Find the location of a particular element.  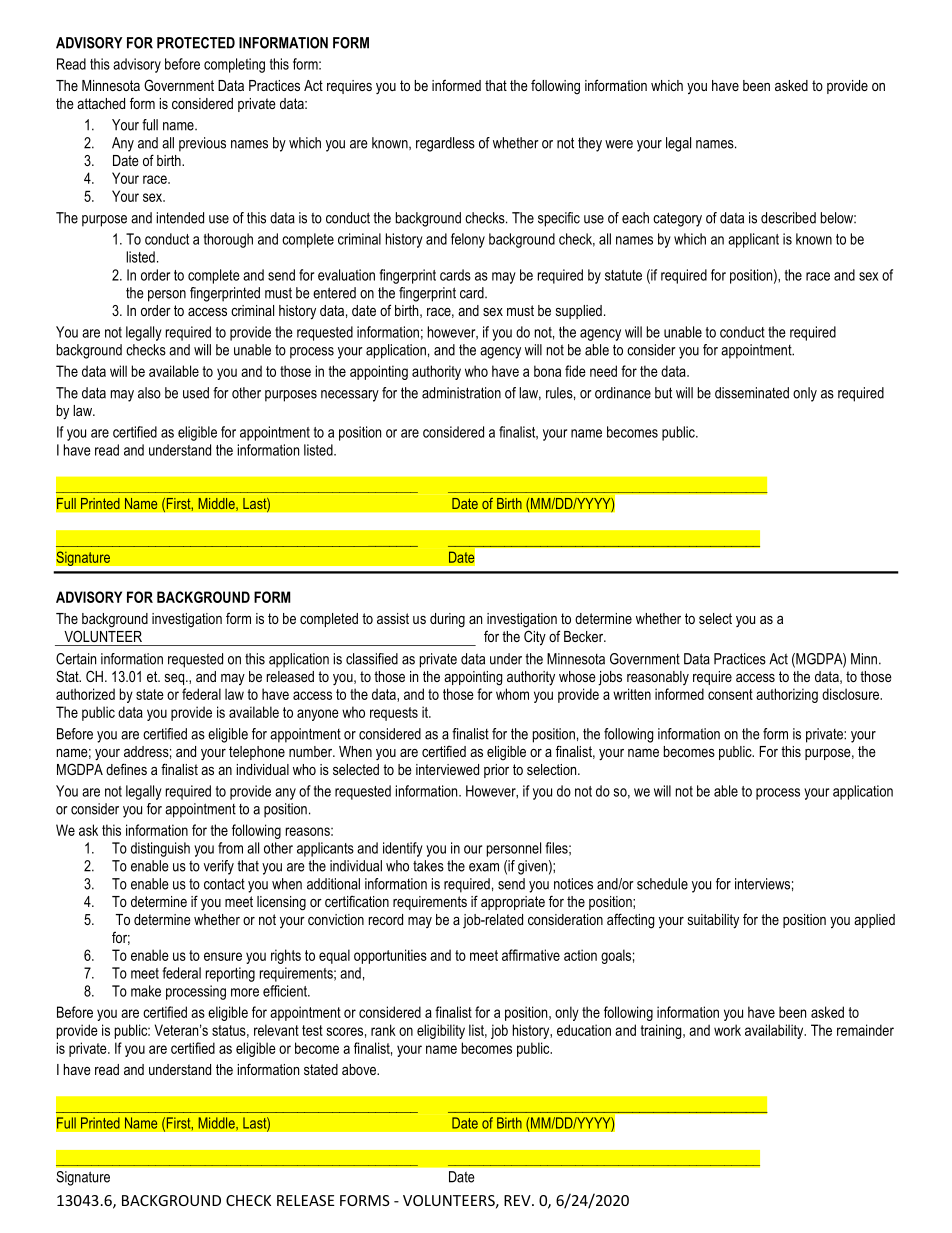

make is located at coordinates (146, 991).
